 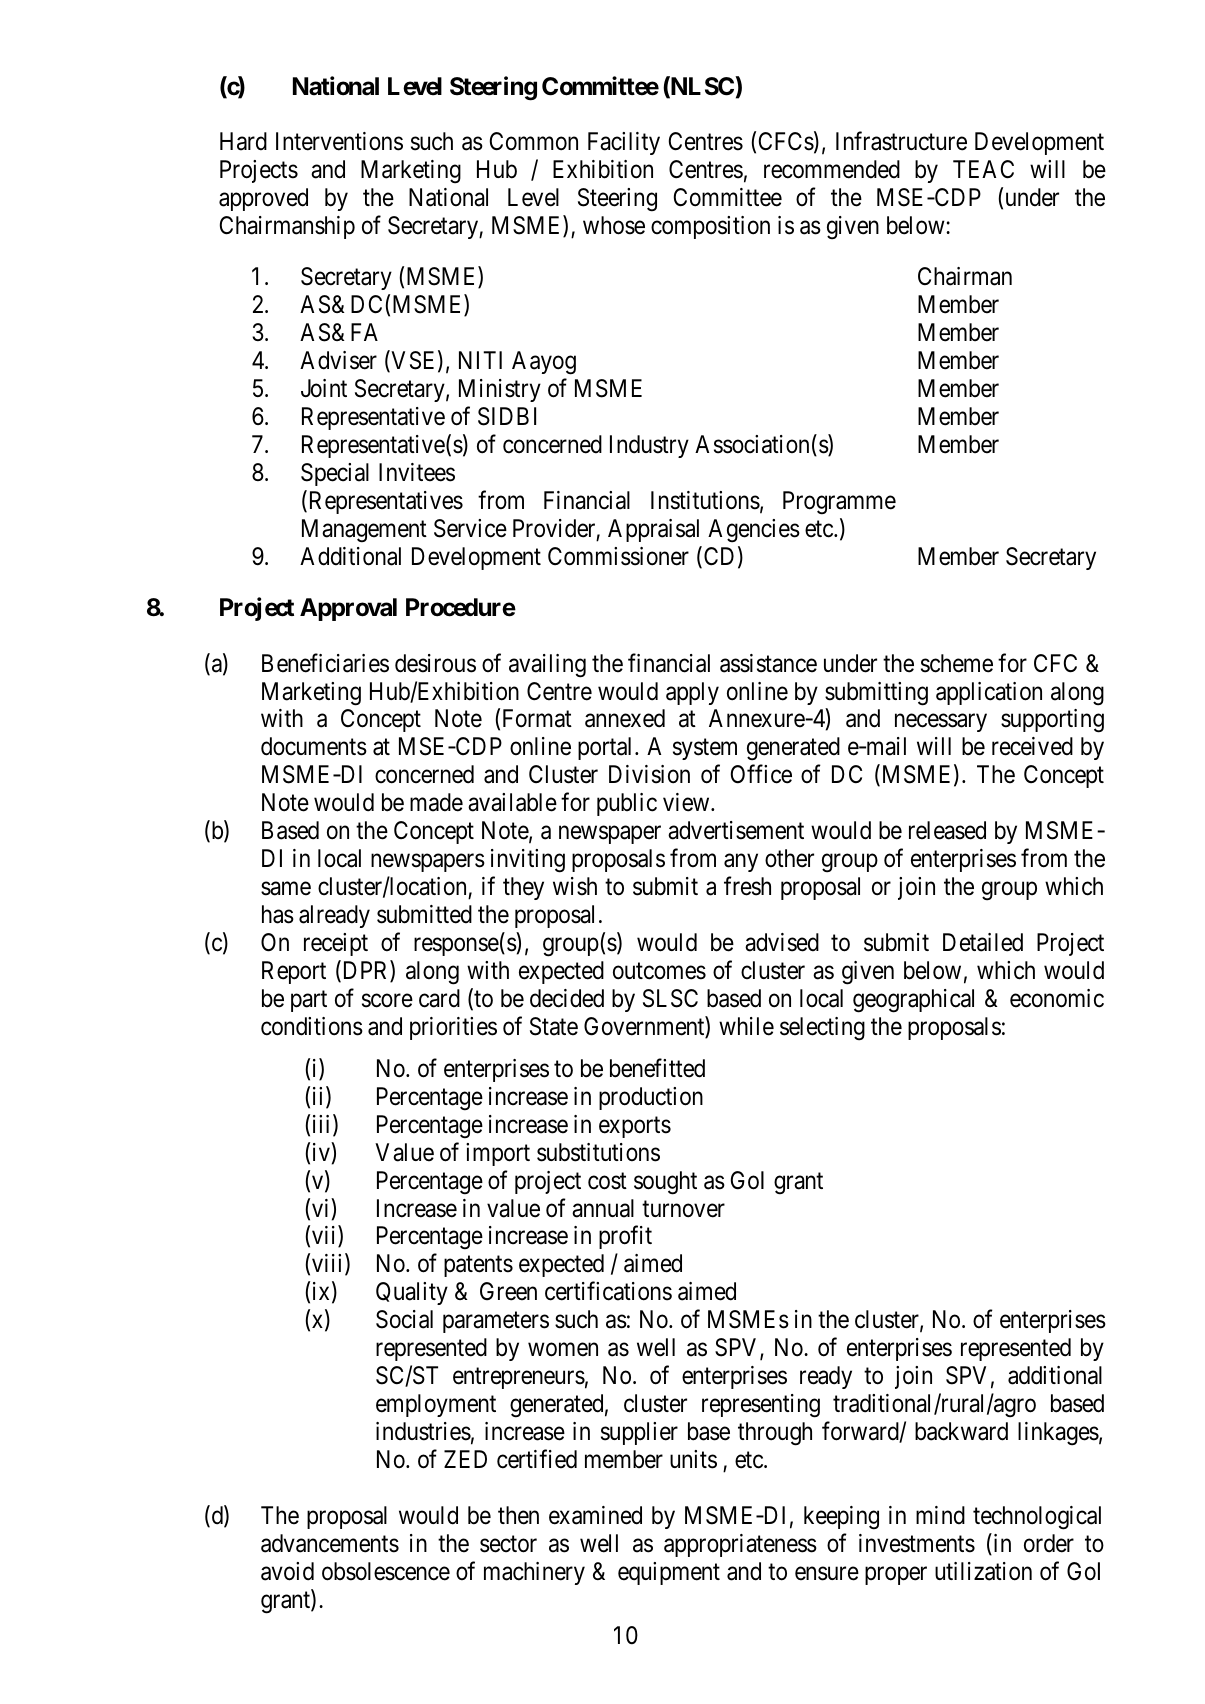 What do you see at coordinates (412, 1293) in the image?
I see `Quality` at bounding box center [412, 1293].
